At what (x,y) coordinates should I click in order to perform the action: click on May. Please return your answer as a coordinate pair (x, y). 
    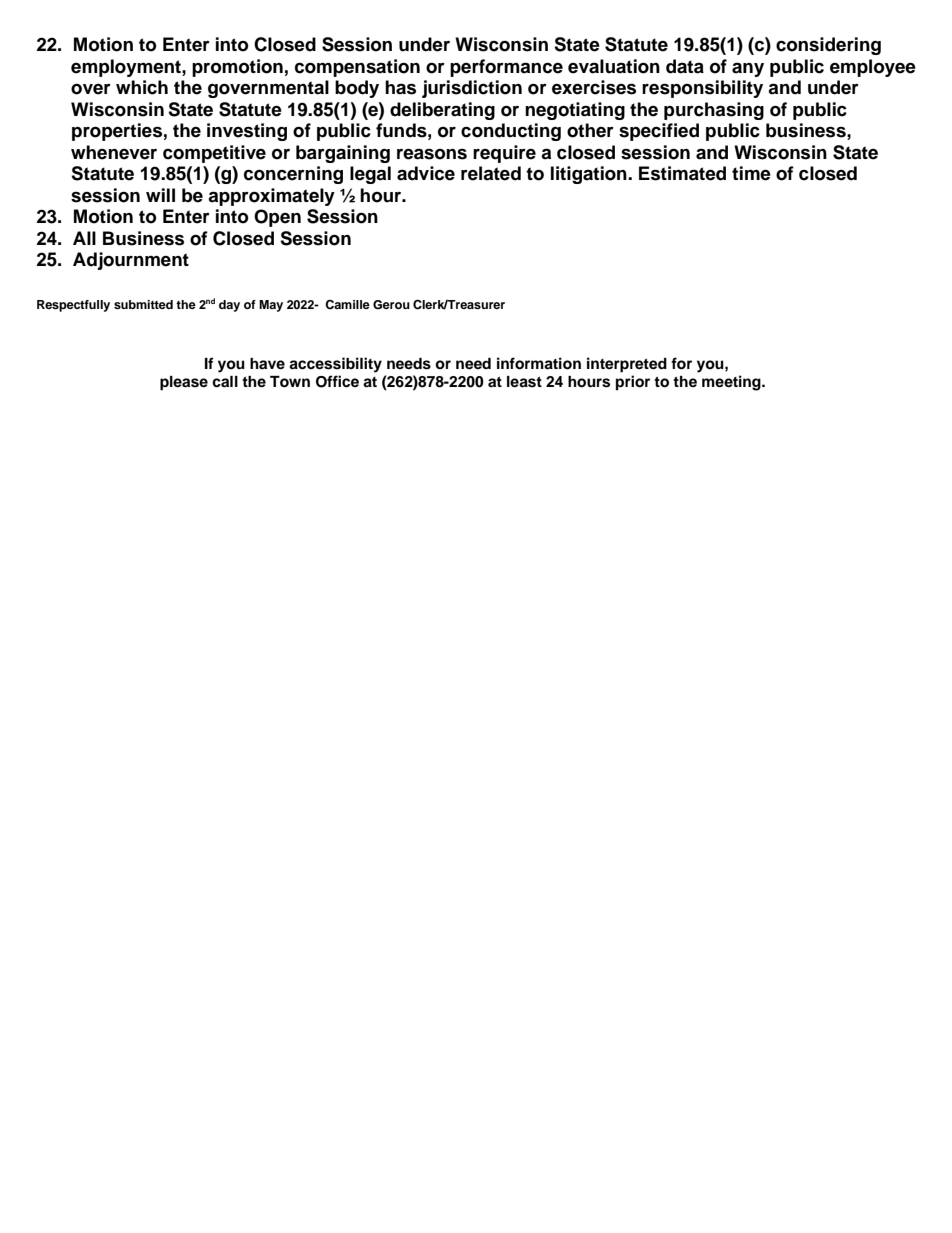
    Looking at the image, I should click on (271, 306).
